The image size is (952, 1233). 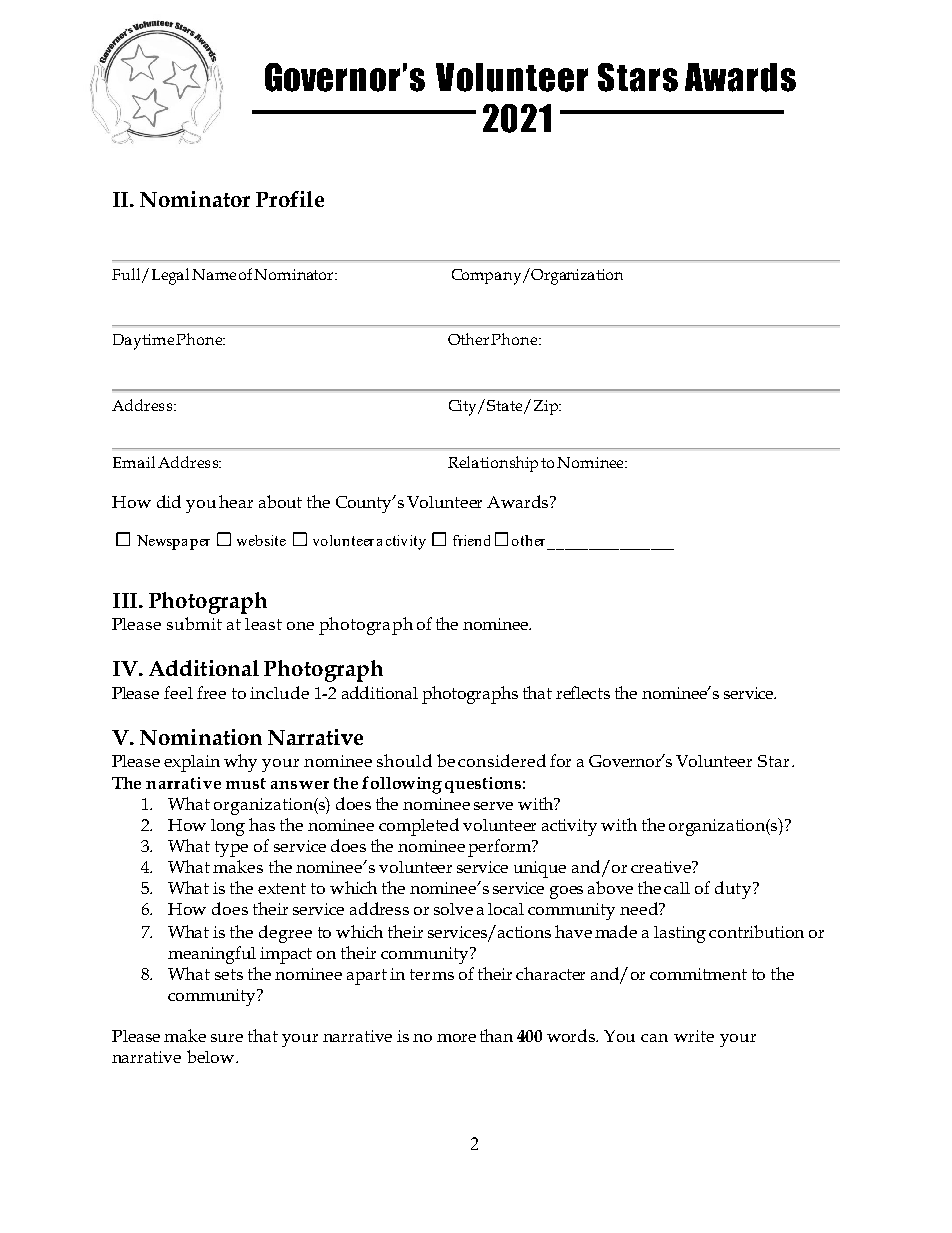 I want to click on submit, so click(x=194, y=623).
